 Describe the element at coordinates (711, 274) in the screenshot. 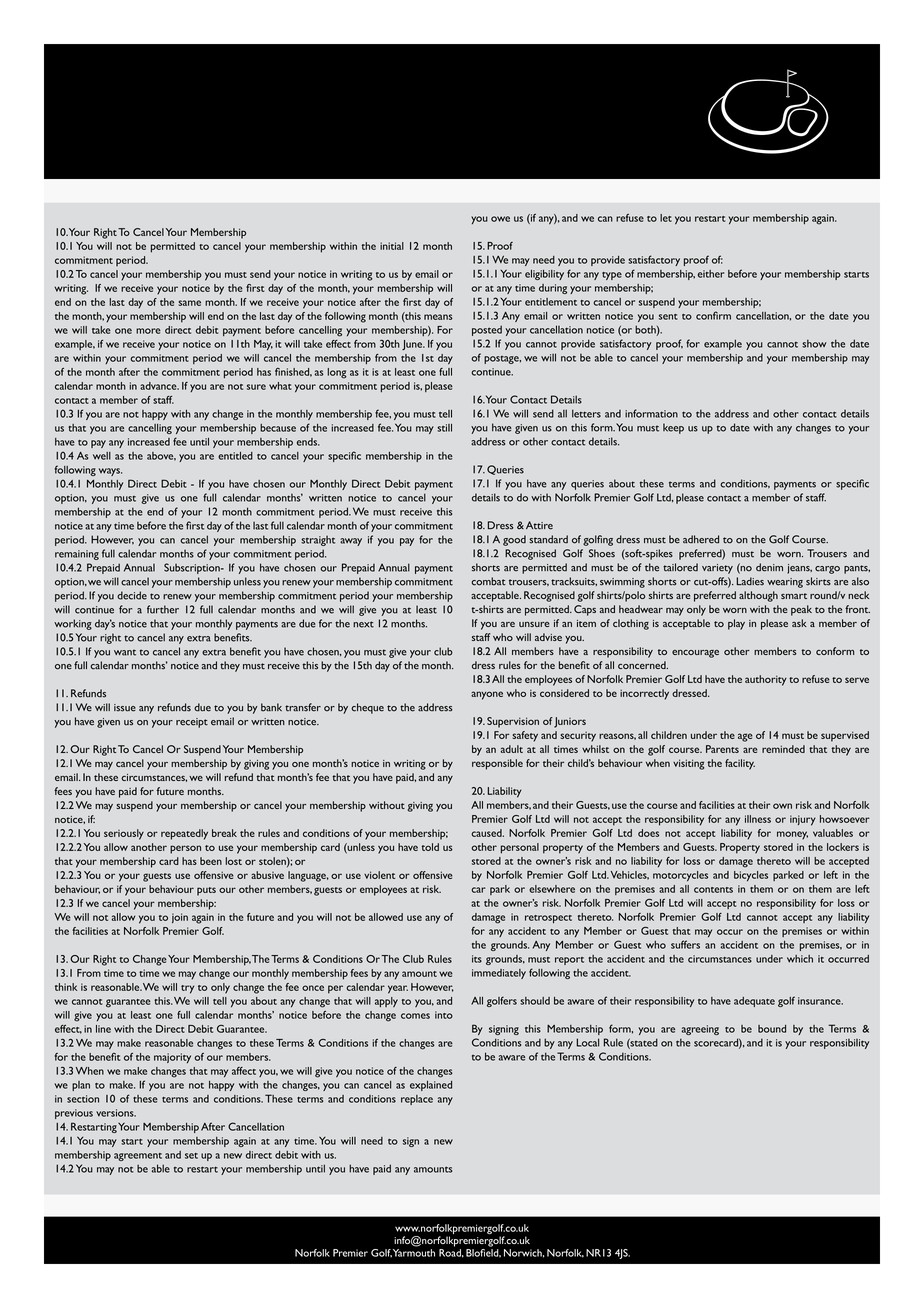

I see `either` at that location.
